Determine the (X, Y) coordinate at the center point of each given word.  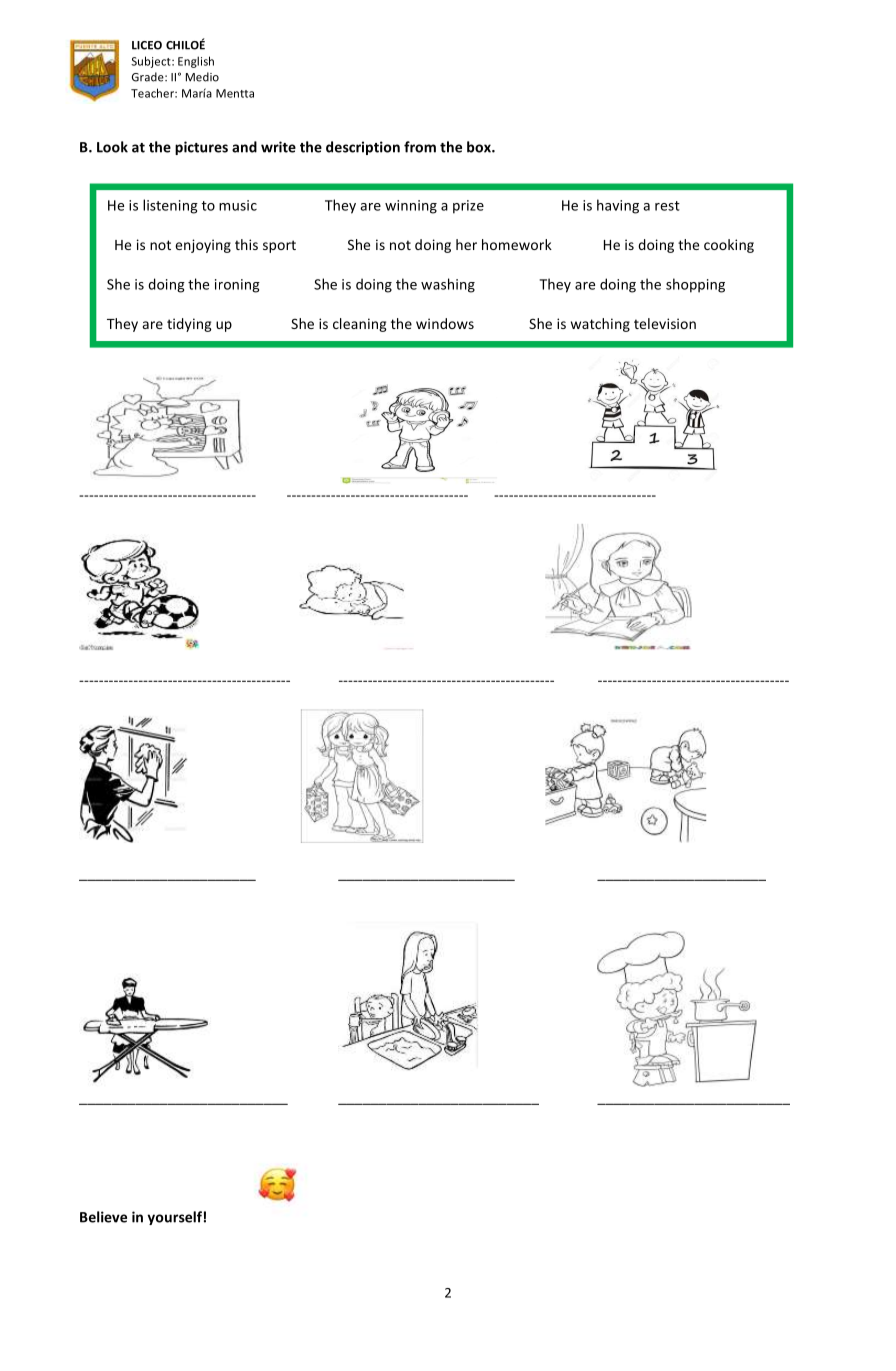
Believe (103, 1217)
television (665, 323)
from (420, 147)
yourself (174, 1218)
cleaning (360, 325)
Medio (202, 77)
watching (600, 325)
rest (667, 206)
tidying (189, 325)
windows (445, 323)
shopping (695, 285)
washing (448, 285)
